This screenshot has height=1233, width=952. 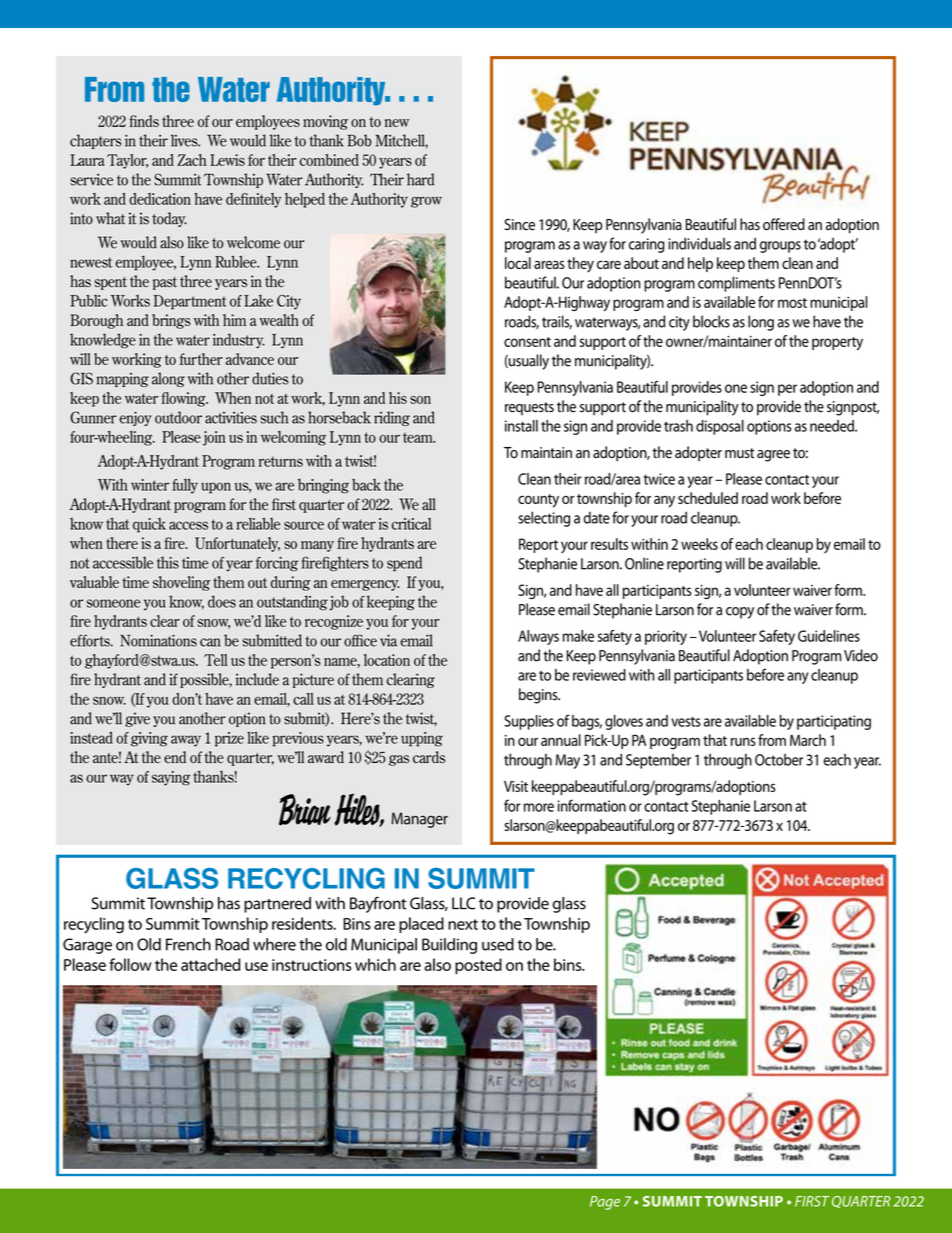 I want to click on runs, so click(x=743, y=741).
